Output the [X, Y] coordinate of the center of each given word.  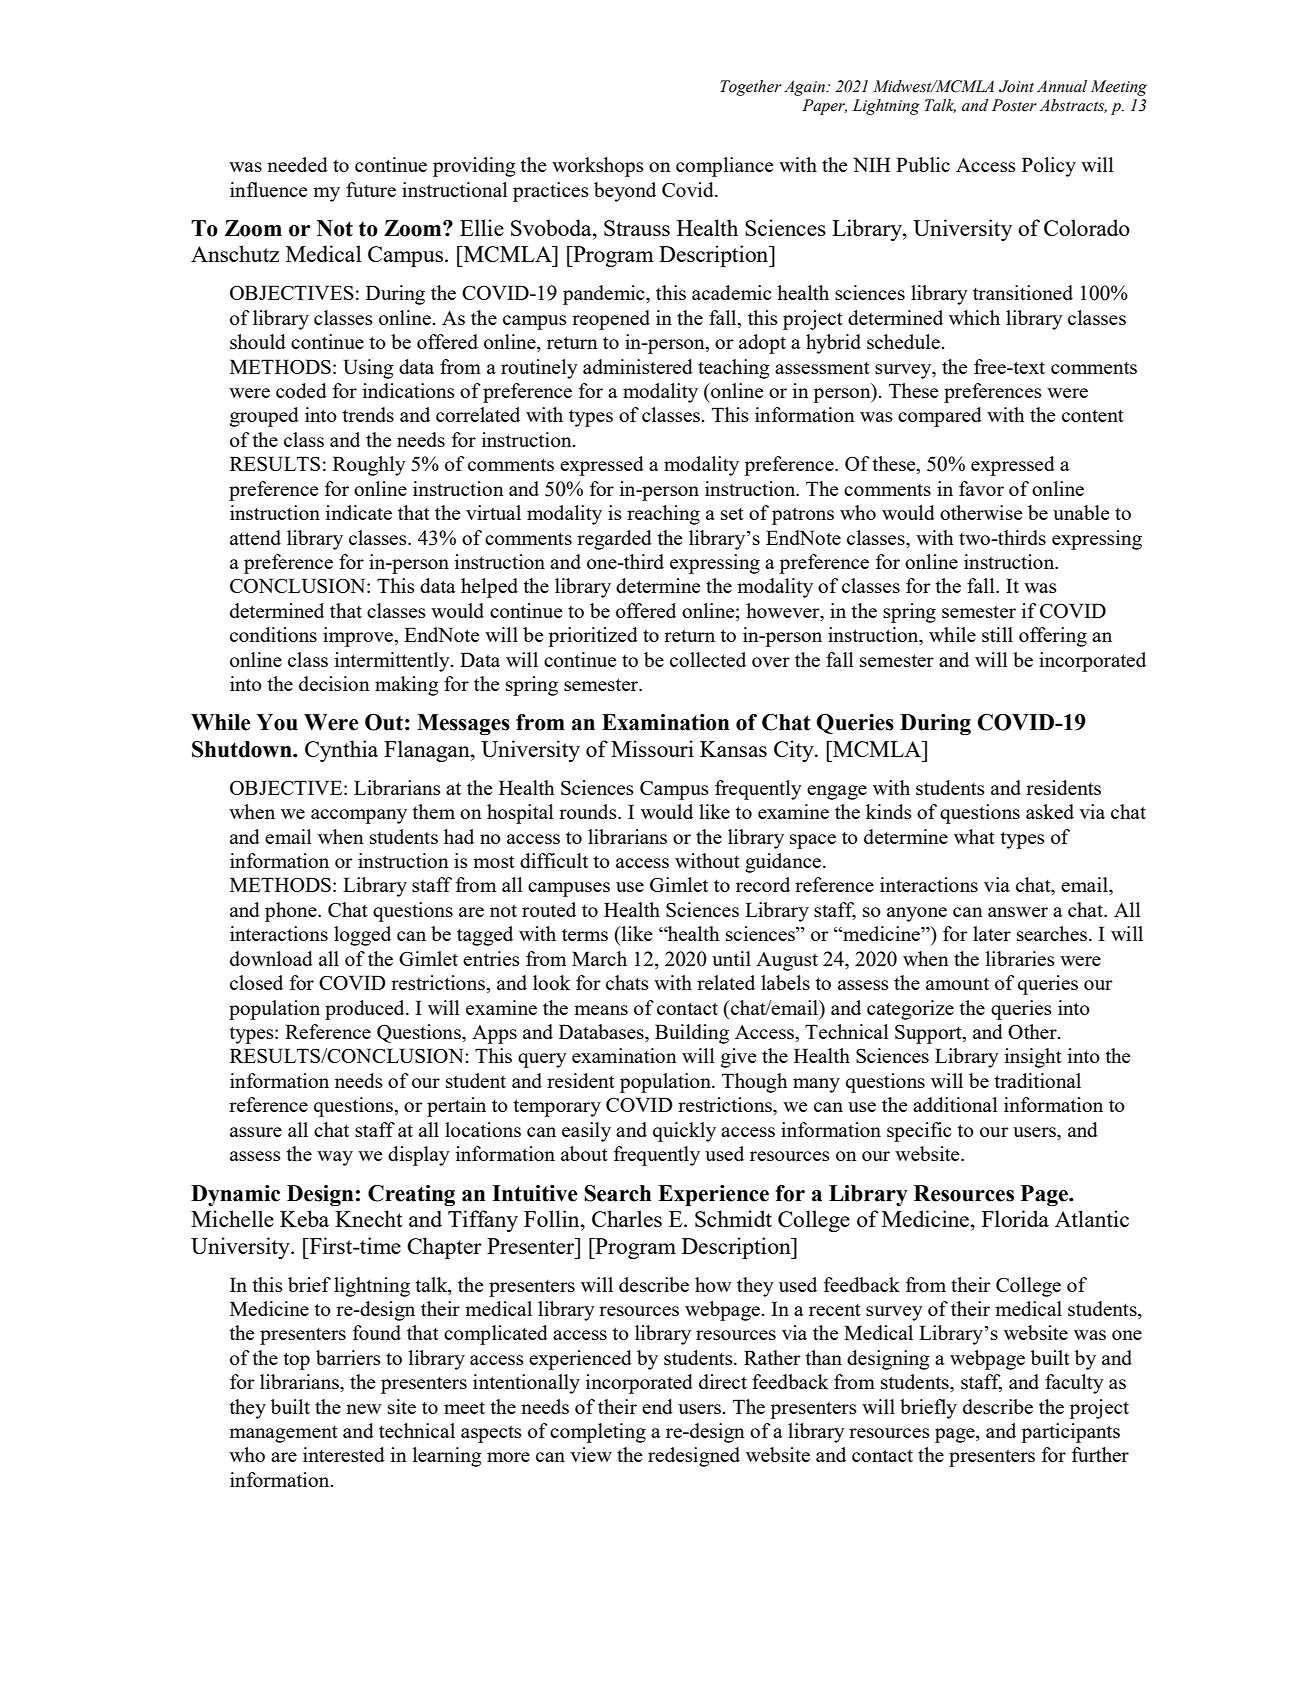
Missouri [652, 748]
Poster [1014, 105]
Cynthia [341, 751]
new [364, 1409]
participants [1070, 1433]
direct [723, 1381]
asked [1050, 811]
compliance [724, 167]
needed [297, 164]
